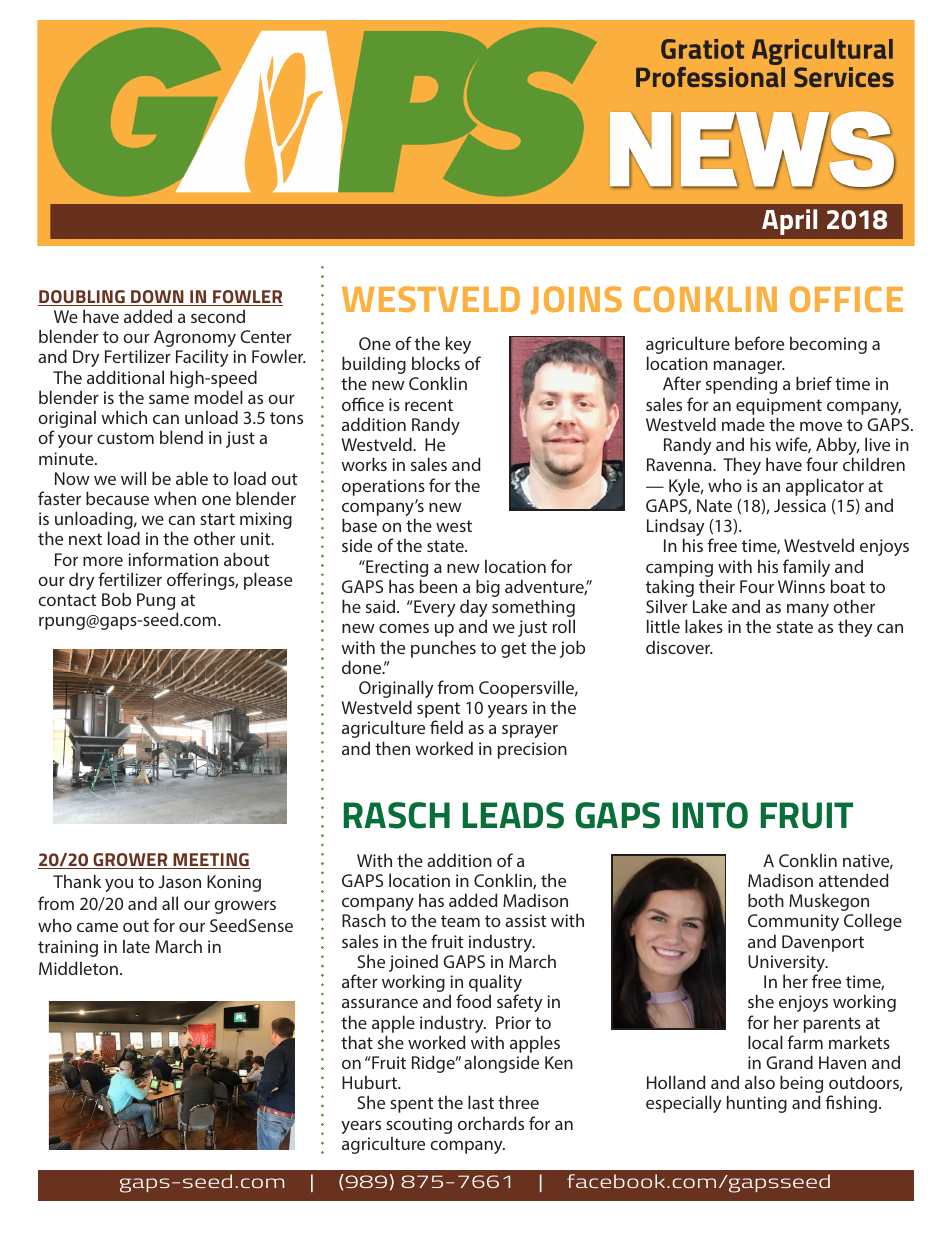 The height and width of the document is (1233, 952). Describe the element at coordinates (481, 1102) in the document. I see `last` at that location.
